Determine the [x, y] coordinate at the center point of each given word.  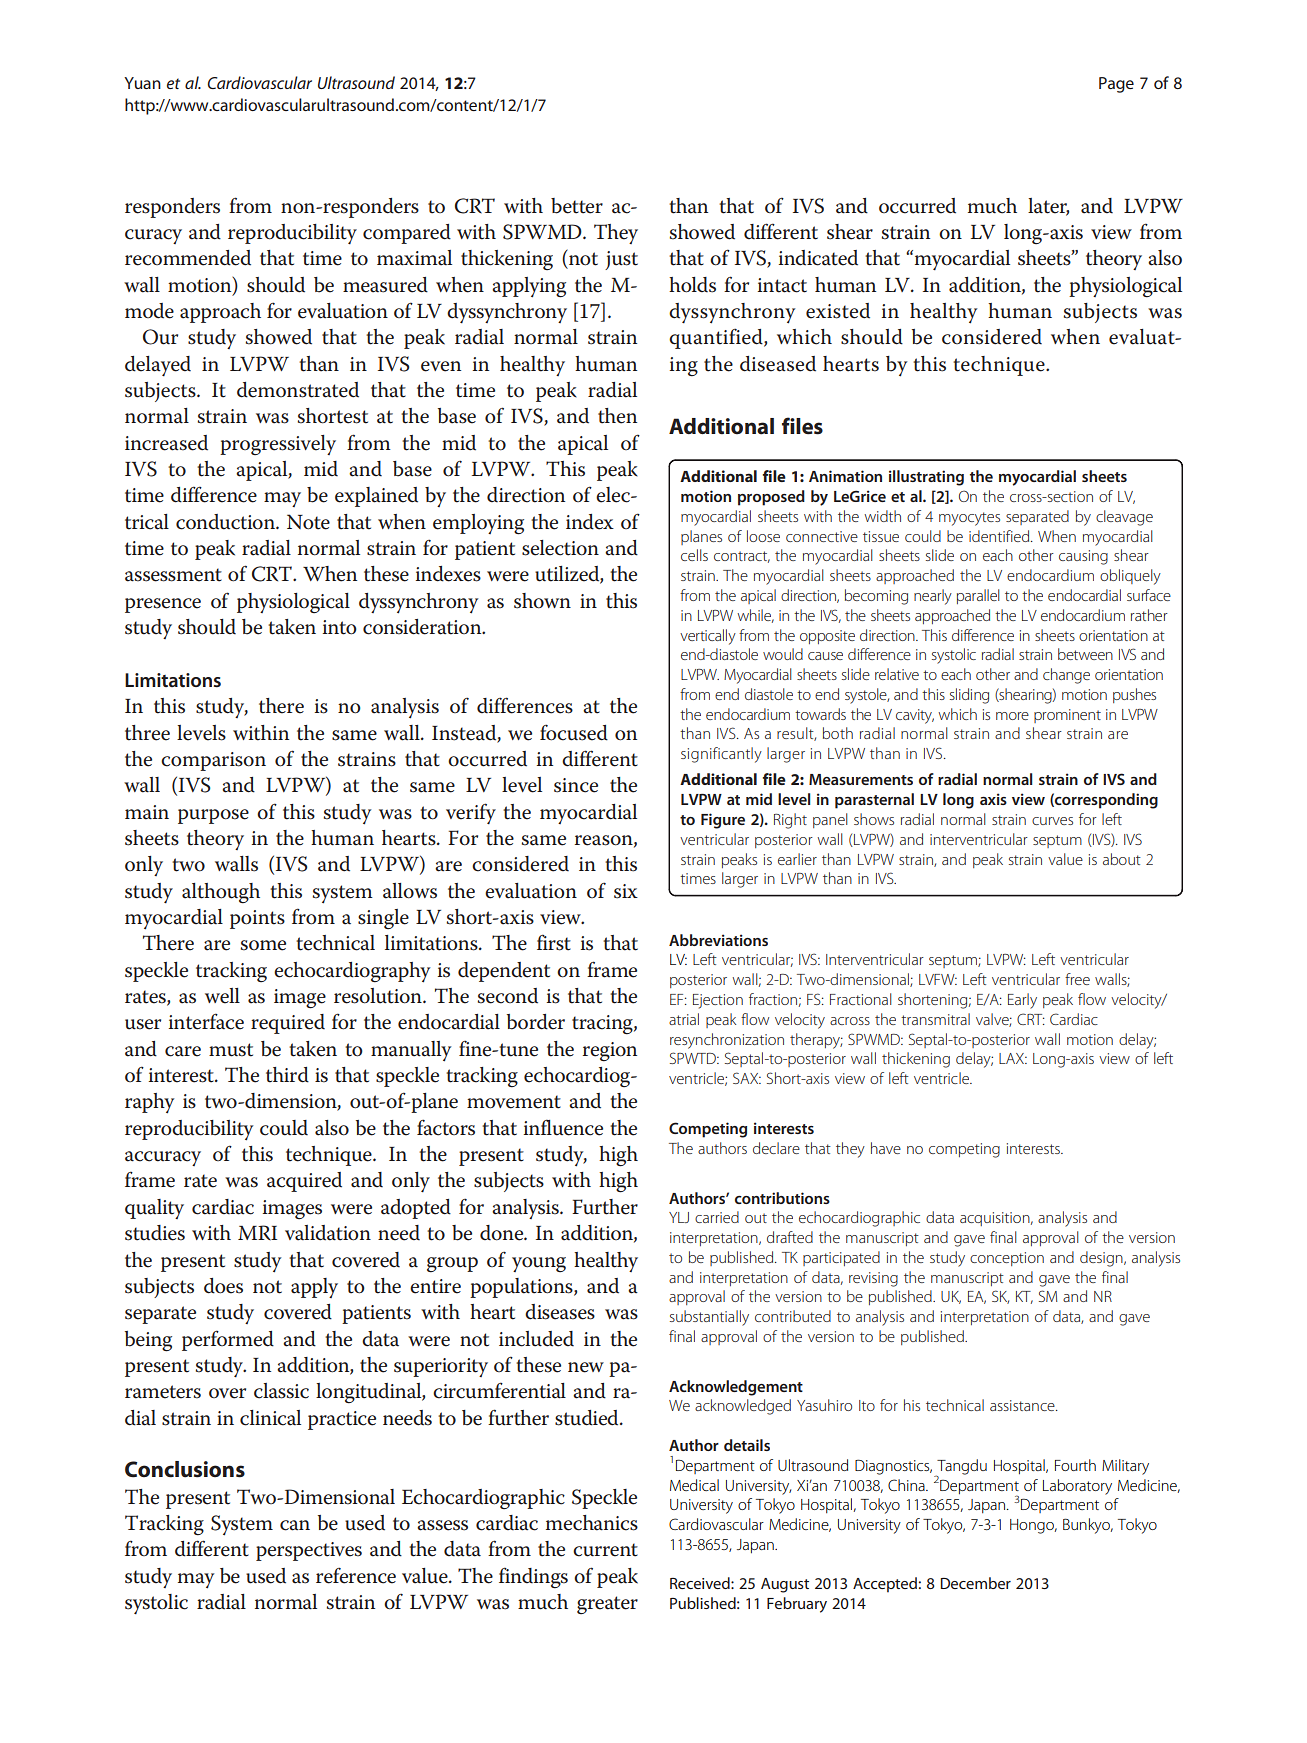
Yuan [142, 83]
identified [1000, 536]
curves [1052, 821]
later [1048, 206]
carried [717, 1217]
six [626, 891]
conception [1007, 1259]
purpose [213, 816]
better [577, 206]
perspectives [309, 1551]
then [617, 416]
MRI [257, 1233]
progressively [278, 445]
